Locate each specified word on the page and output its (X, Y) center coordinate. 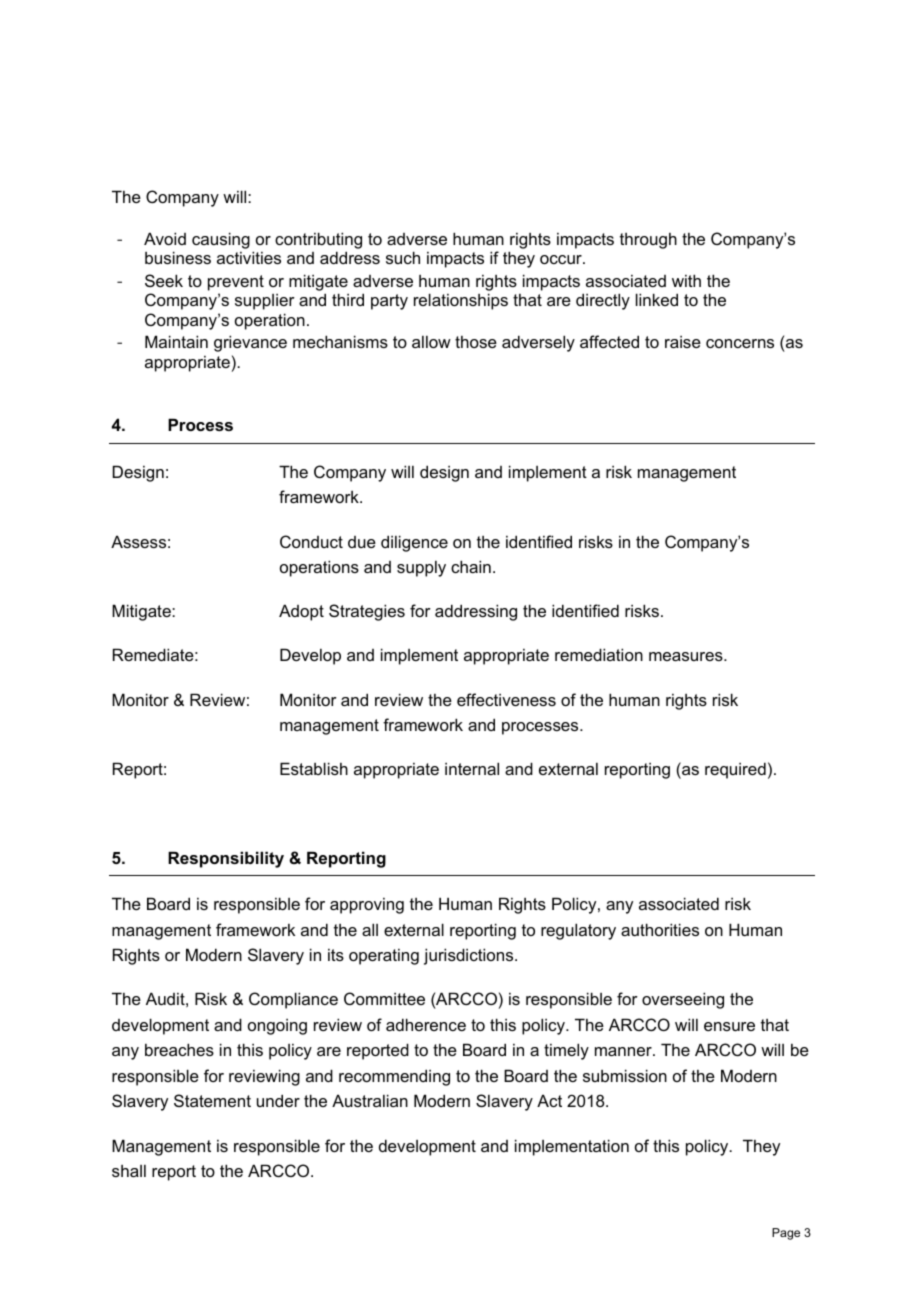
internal (472, 768)
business (178, 257)
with (686, 280)
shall (129, 1171)
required (735, 770)
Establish (314, 768)
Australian (370, 1100)
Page (786, 1234)
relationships (461, 301)
